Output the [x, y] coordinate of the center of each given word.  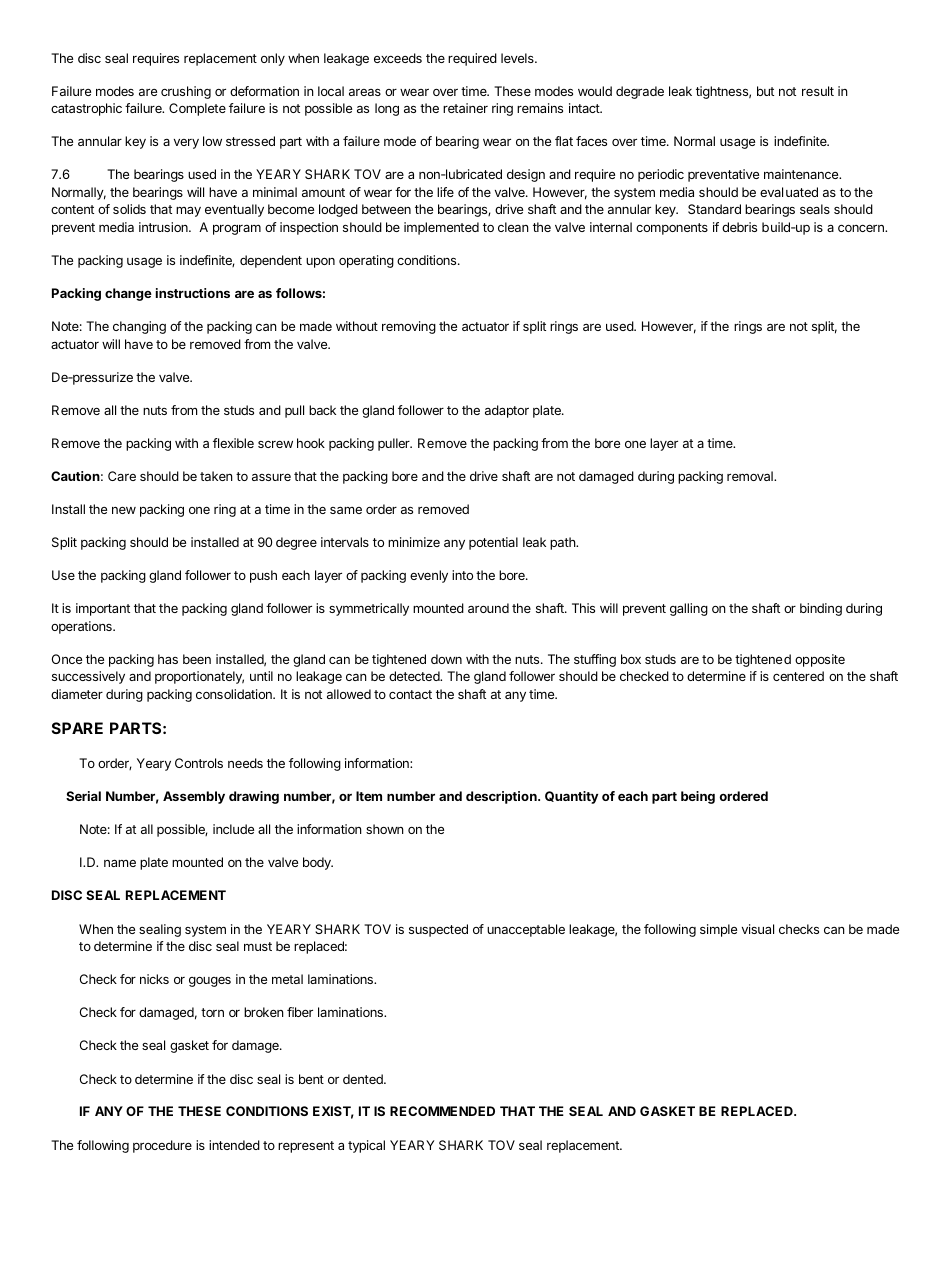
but [765, 91]
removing [409, 327]
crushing [186, 92]
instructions [193, 293]
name [120, 863]
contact [410, 694]
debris [739, 227]
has [168, 659]
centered [798, 676]
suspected [438, 930]
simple [718, 930]
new [124, 510]
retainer [465, 108]
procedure [162, 1146]
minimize [414, 542]
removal [751, 476]
